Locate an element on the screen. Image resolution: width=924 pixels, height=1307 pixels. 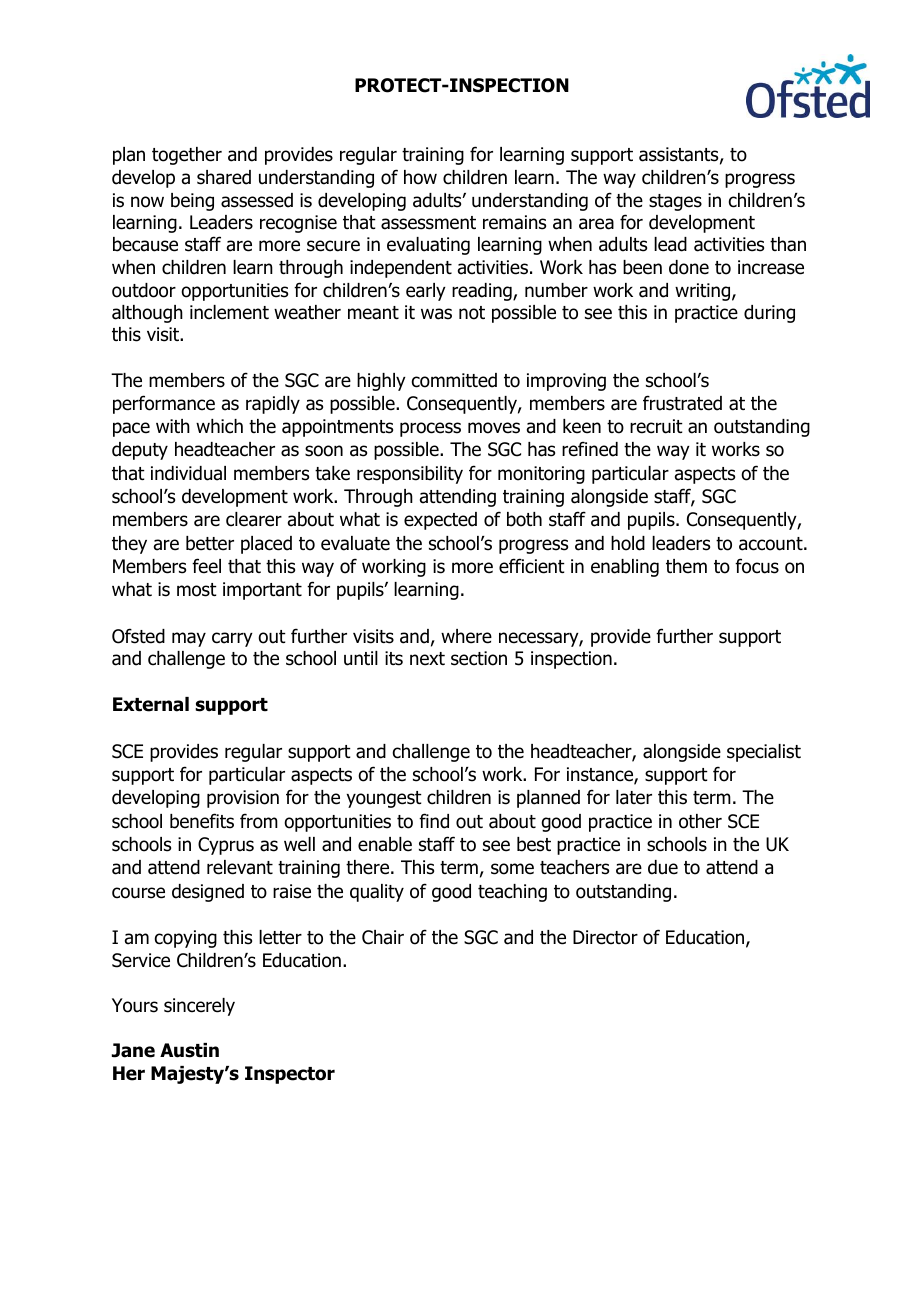
Director is located at coordinates (605, 937).
